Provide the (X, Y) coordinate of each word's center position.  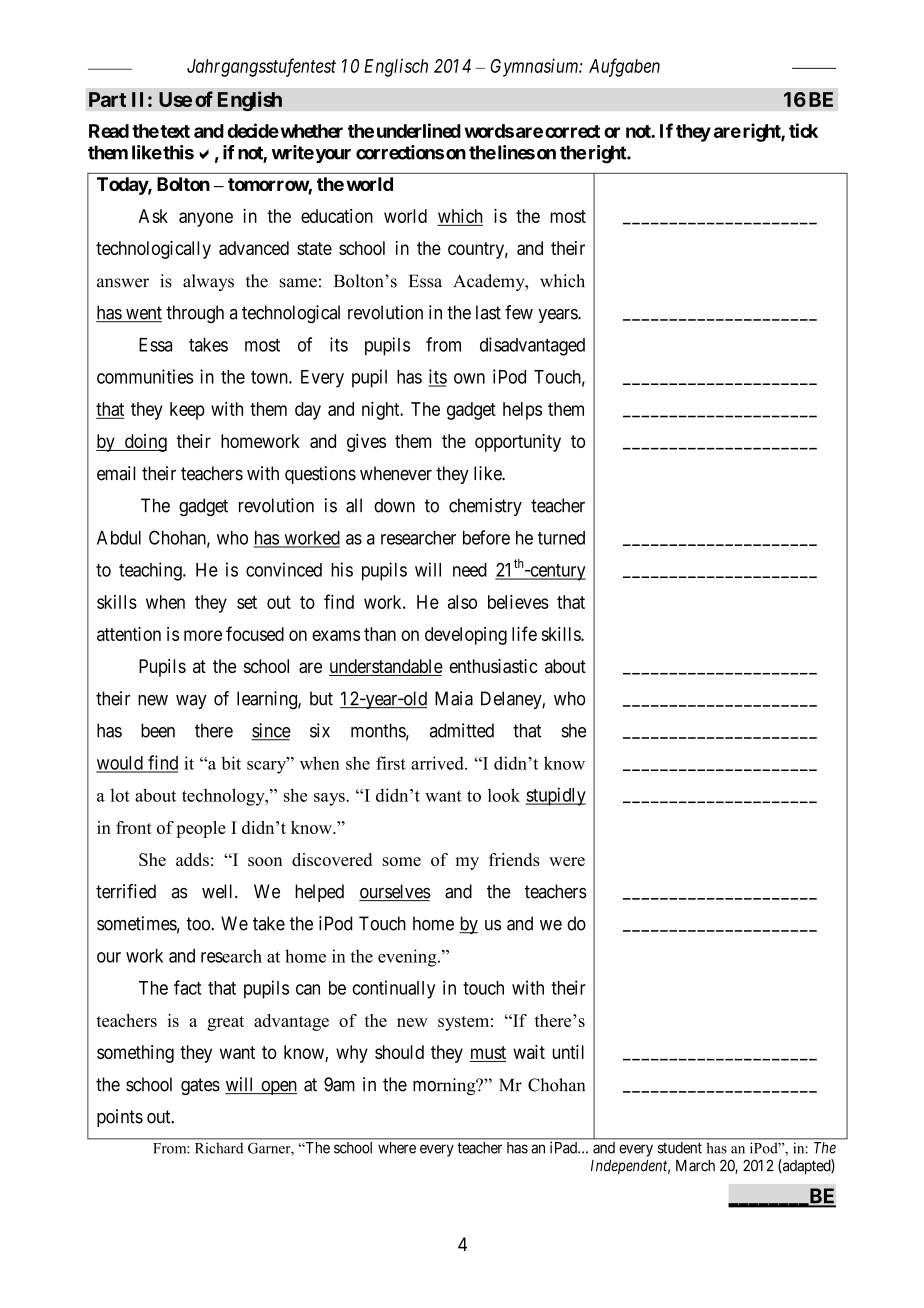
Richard (219, 1148)
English (250, 101)
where (397, 1148)
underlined (419, 130)
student (680, 1148)
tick (803, 130)
